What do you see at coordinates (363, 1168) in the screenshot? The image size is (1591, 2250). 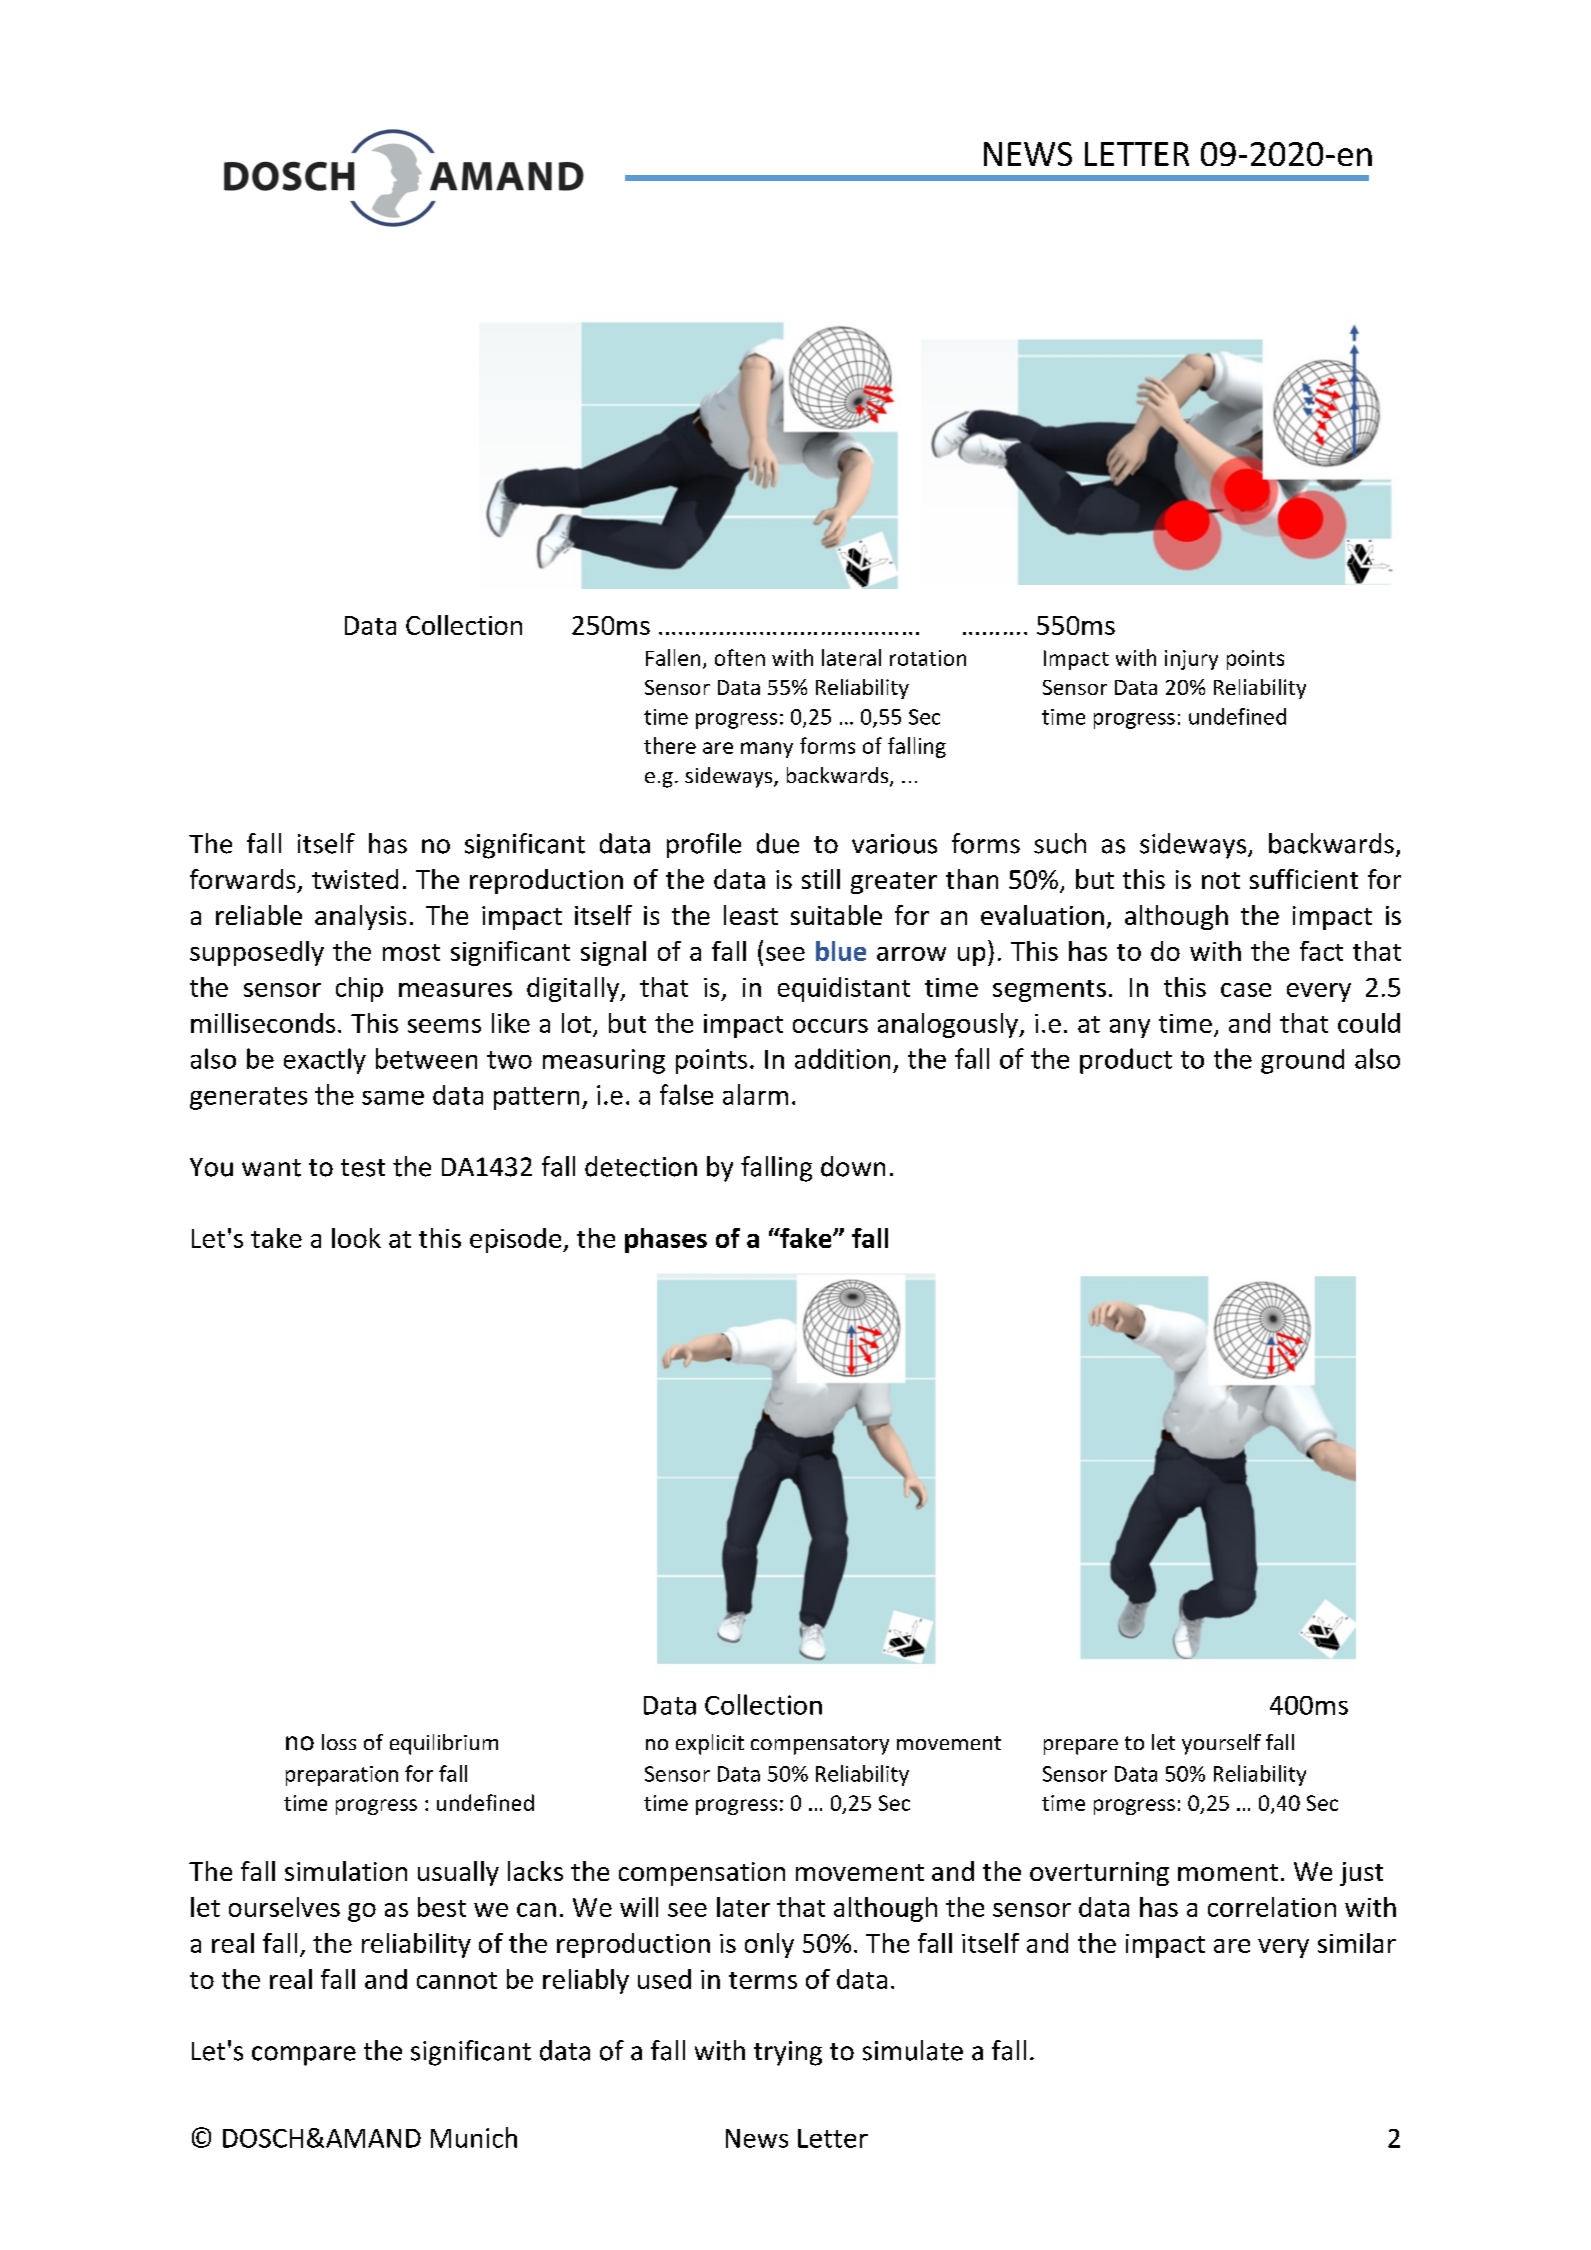 I see `test` at bounding box center [363, 1168].
